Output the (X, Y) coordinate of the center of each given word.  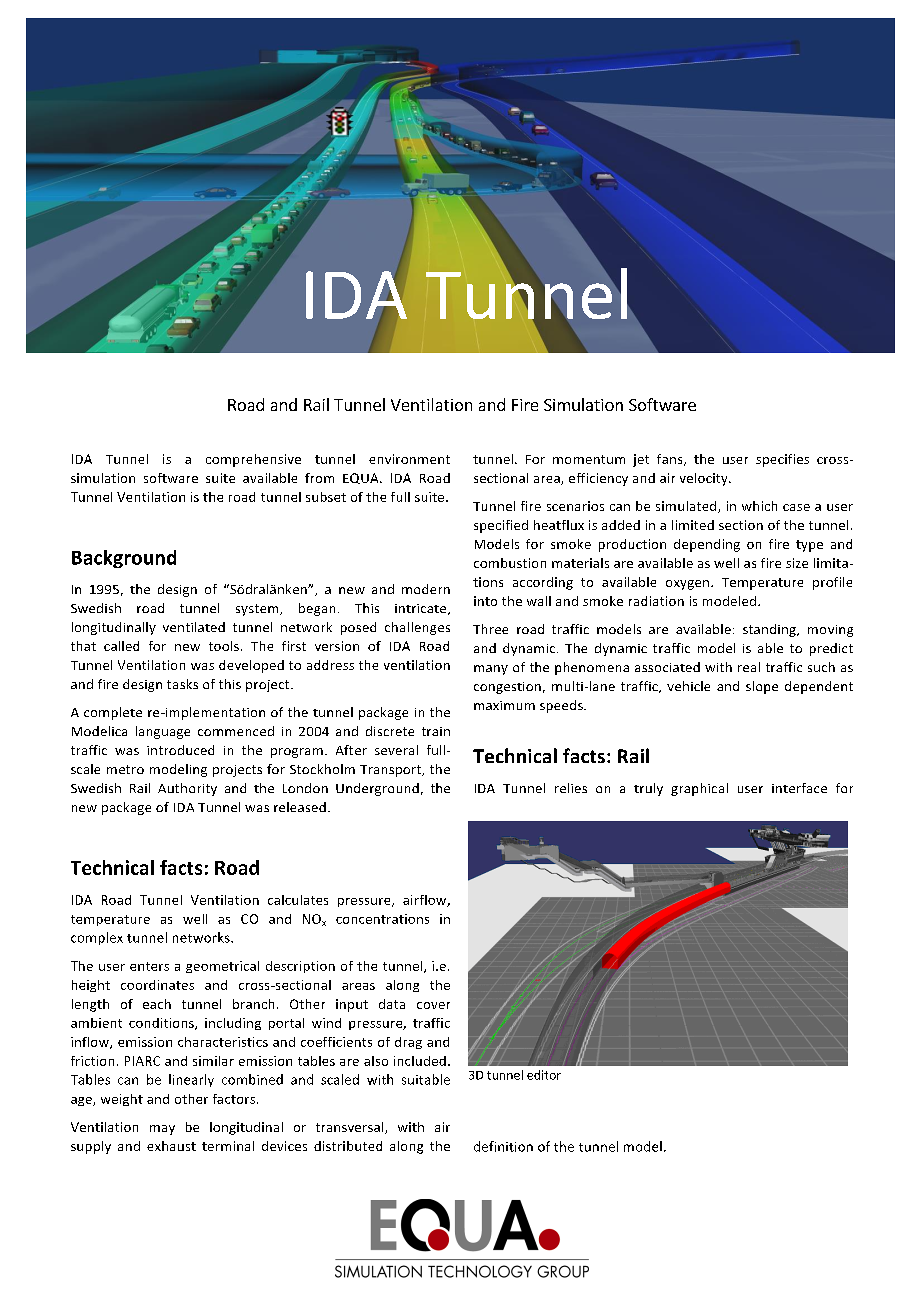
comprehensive (253, 460)
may (162, 1130)
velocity (705, 479)
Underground (377, 789)
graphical (699, 789)
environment (409, 459)
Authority (187, 789)
